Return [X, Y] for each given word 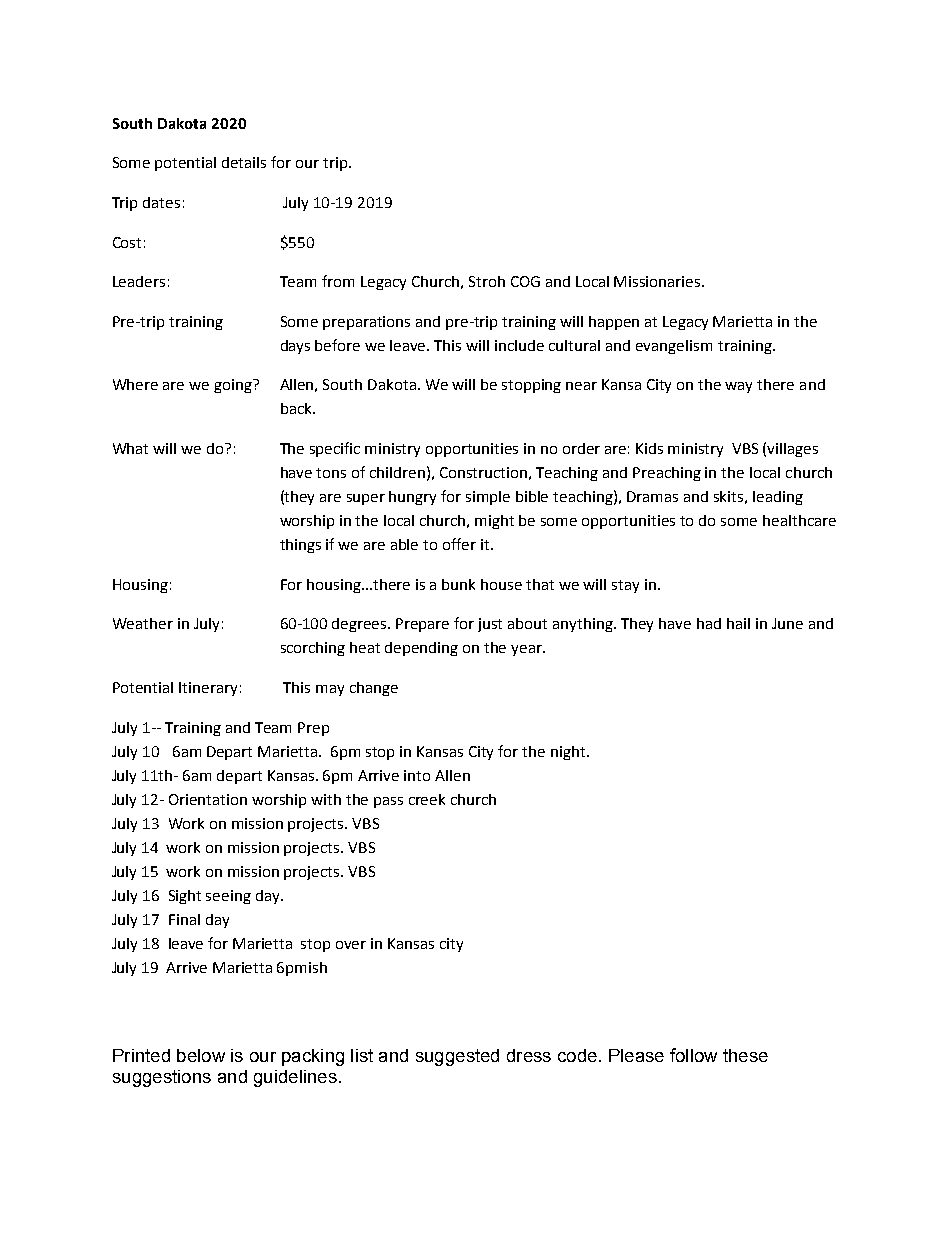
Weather [143, 623]
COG [525, 281]
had [709, 623]
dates [161, 202]
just [490, 625]
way [738, 387]
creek [427, 799]
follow [693, 1055]
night [569, 753]
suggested [457, 1057]
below [201, 1055]
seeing [228, 897]
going [234, 386]
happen [614, 323]
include [519, 345]
